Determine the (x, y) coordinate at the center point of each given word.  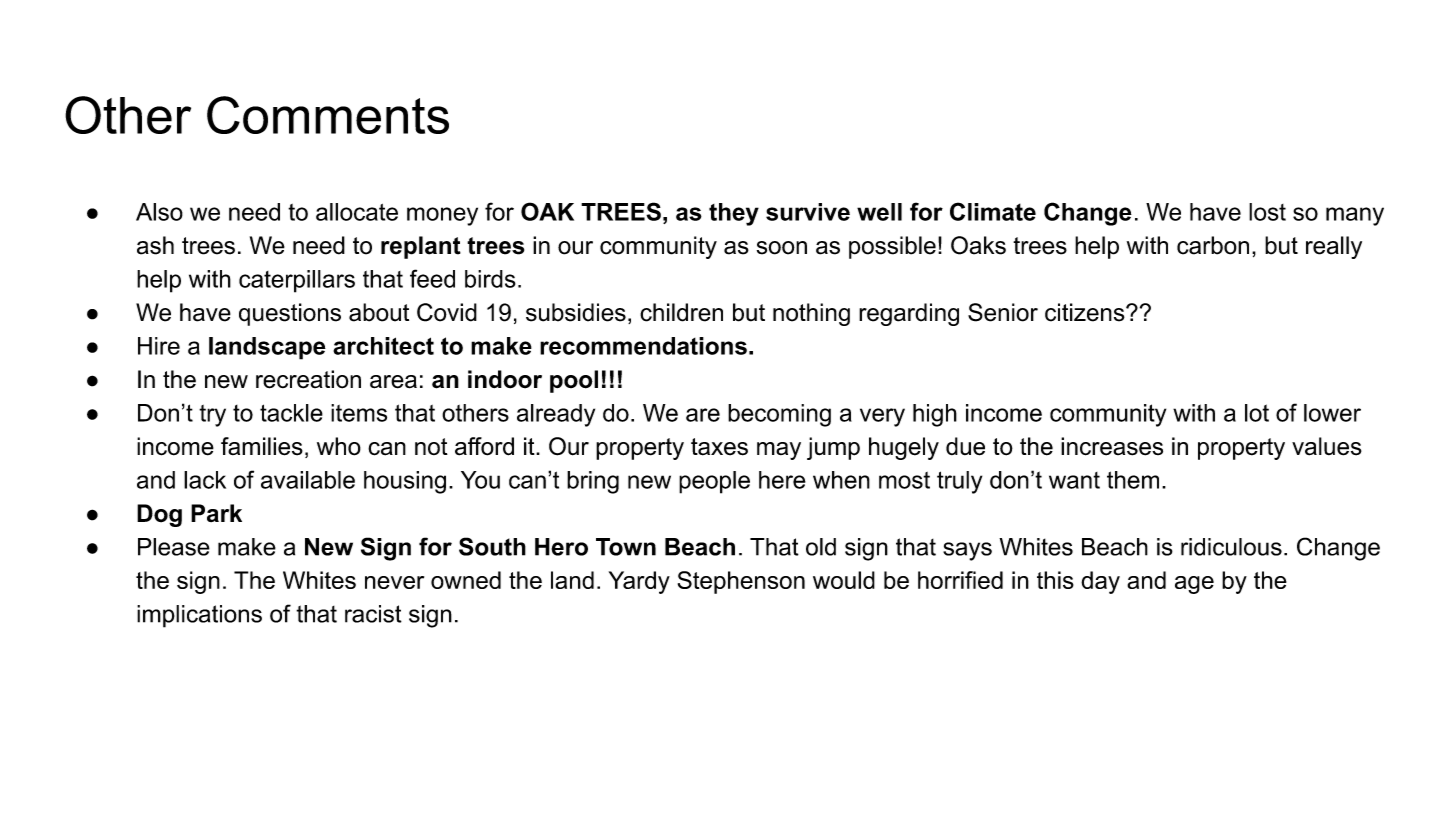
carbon (1213, 245)
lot (1257, 413)
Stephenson (741, 582)
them (1133, 480)
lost (1267, 212)
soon (782, 248)
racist (373, 614)
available (308, 480)
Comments (328, 115)
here (782, 480)
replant (421, 247)
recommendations (643, 346)
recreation (308, 379)
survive (808, 212)
